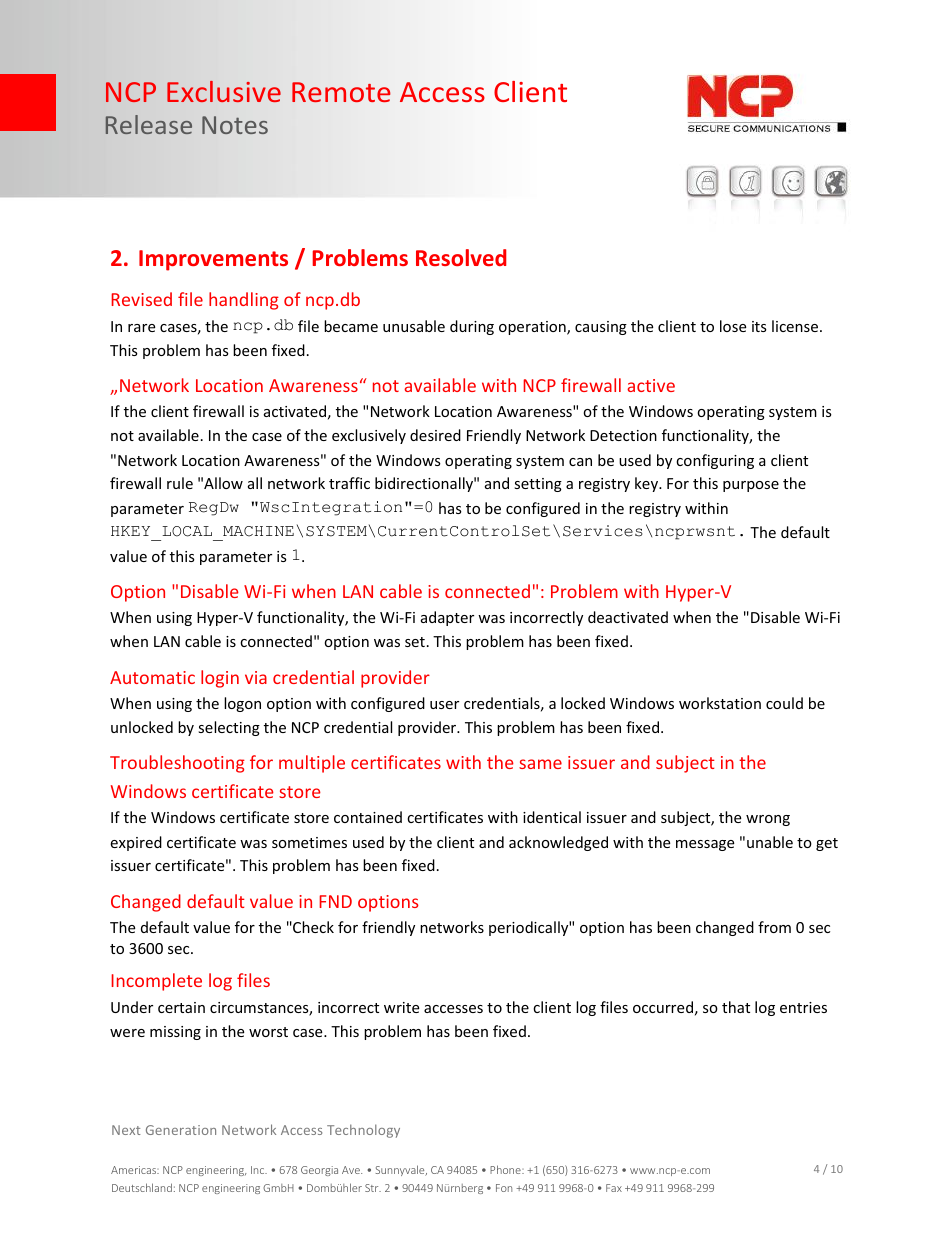 The image size is (952, 1233). What do you see at coordinates (181, 1130) in the screenshot?
I see `Generation` at bounding box center [181, 1130].
